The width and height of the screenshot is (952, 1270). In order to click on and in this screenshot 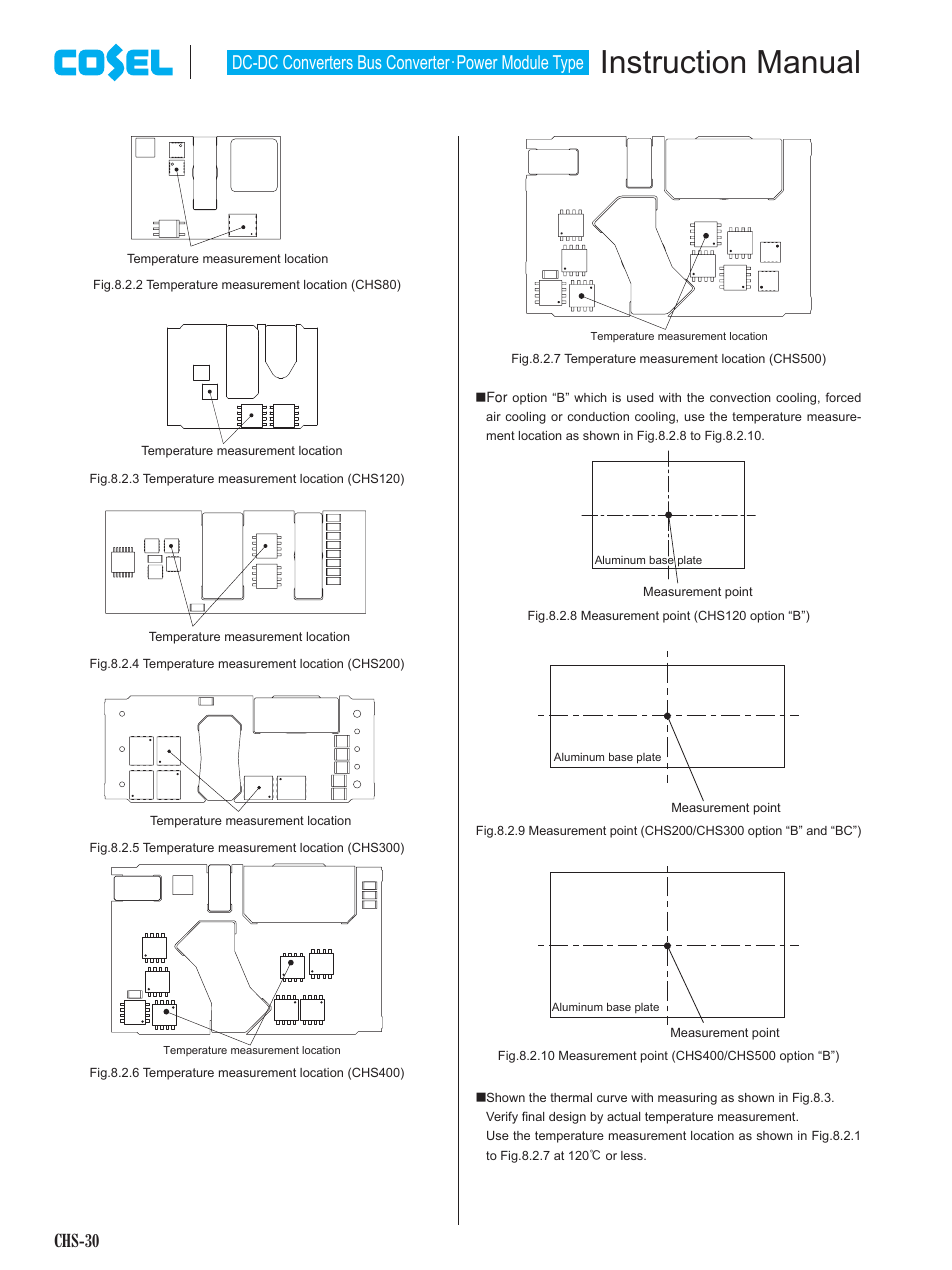, I will do `click(816, 830)`.
